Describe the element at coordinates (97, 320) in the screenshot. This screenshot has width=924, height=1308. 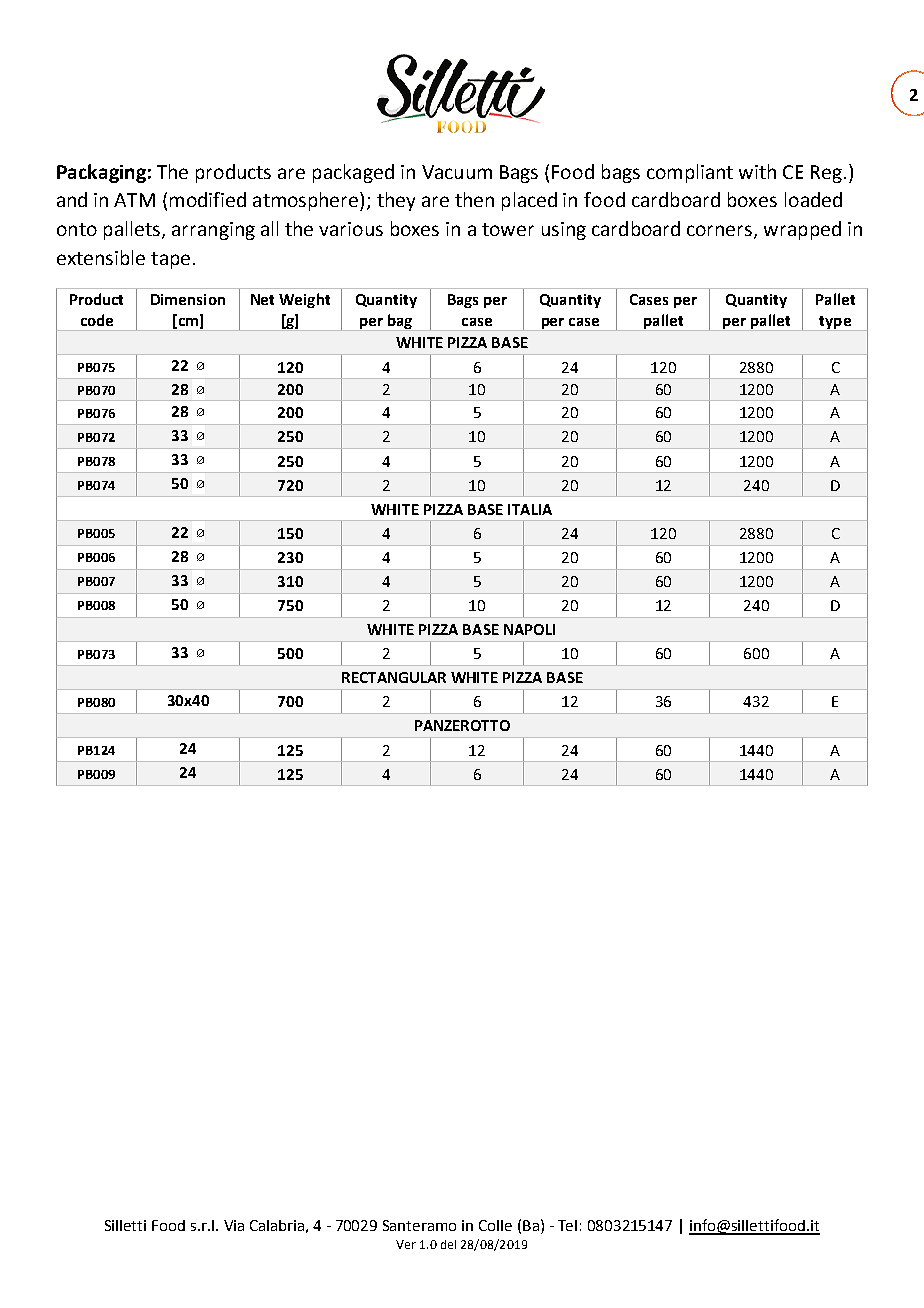
I see `code` at that location.
